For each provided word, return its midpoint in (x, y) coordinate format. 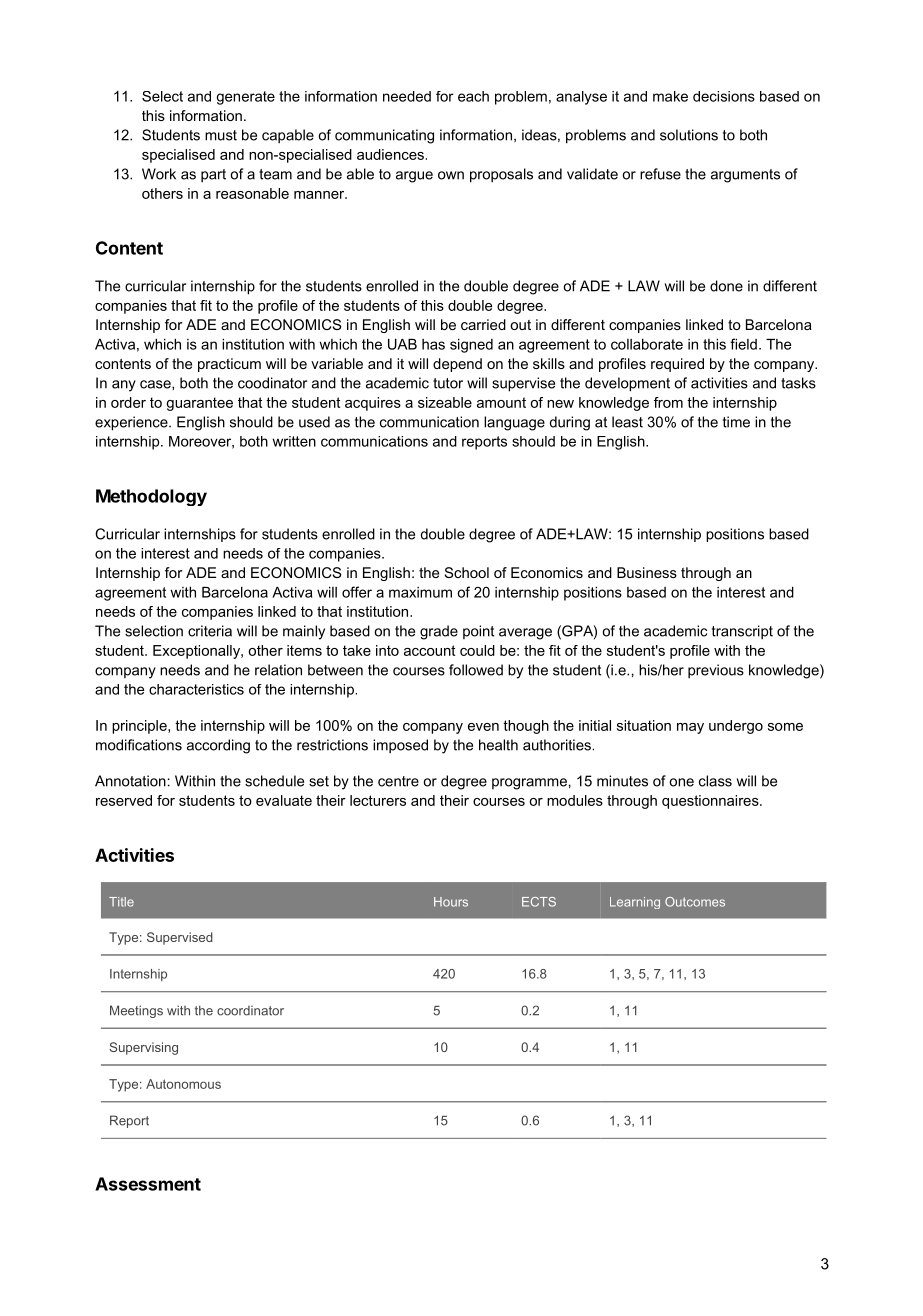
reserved (124, 800)
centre (398, 781)
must (221, 135)
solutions (689, 135)
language (514, 423)
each (473, 96)
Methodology (151, 497)
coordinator (250, 1011)
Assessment (148, 1184)
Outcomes (695, 902)
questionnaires (711, 802)
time (736, 422)
